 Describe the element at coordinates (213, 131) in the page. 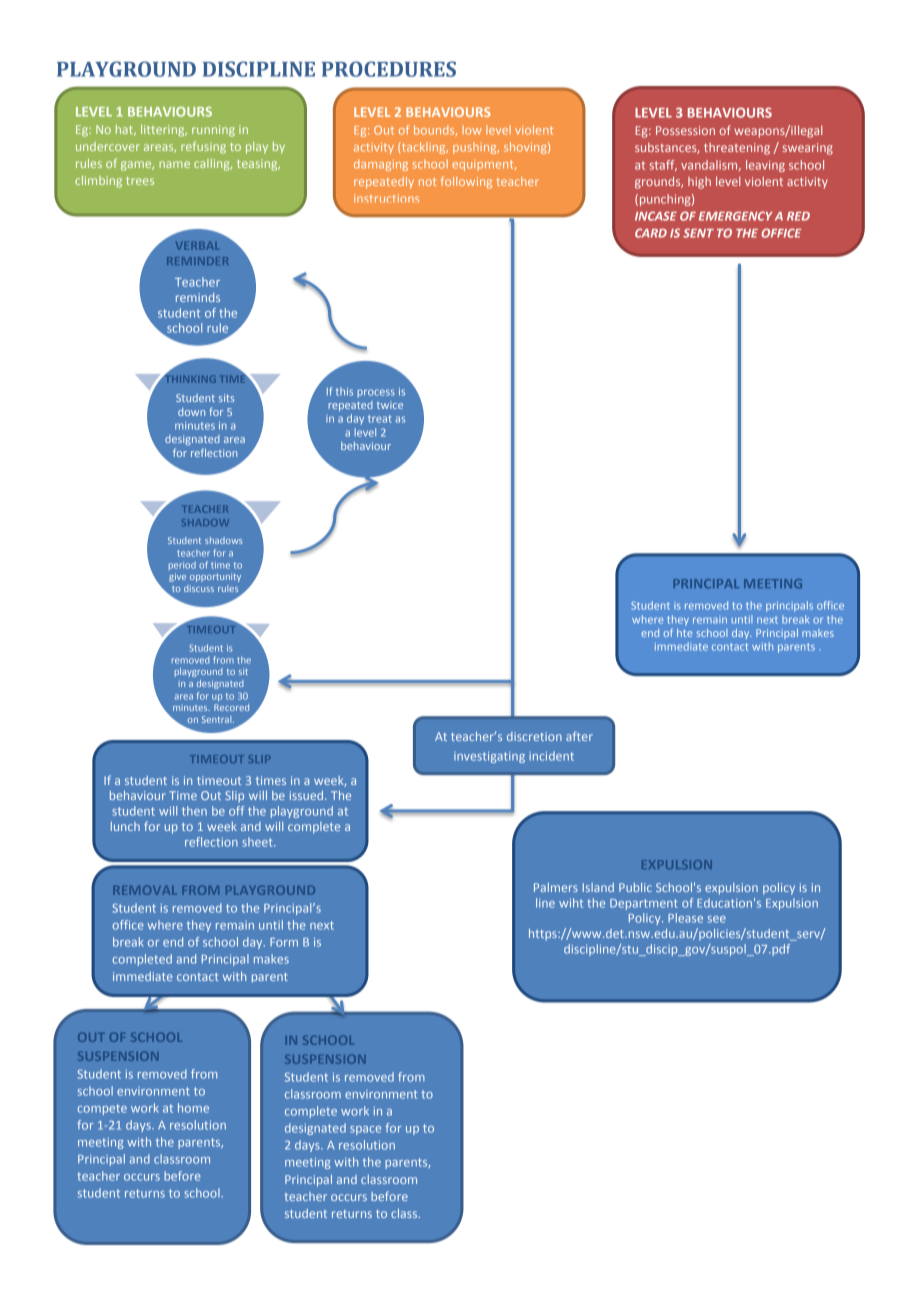

I see `running` at that location.
